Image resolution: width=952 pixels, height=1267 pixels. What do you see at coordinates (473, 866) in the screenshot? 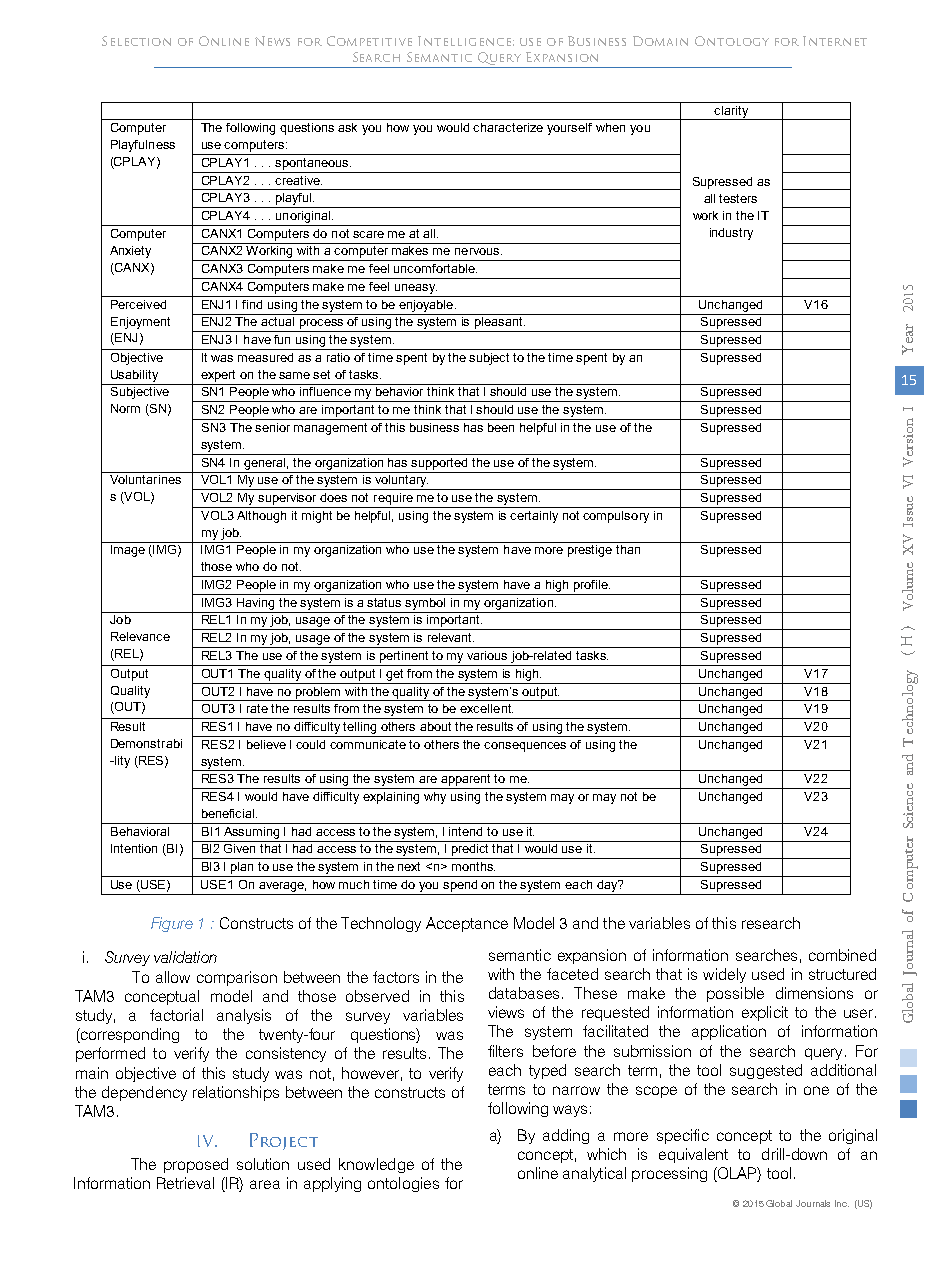
I see `months` at bounding box center [473, 866].
